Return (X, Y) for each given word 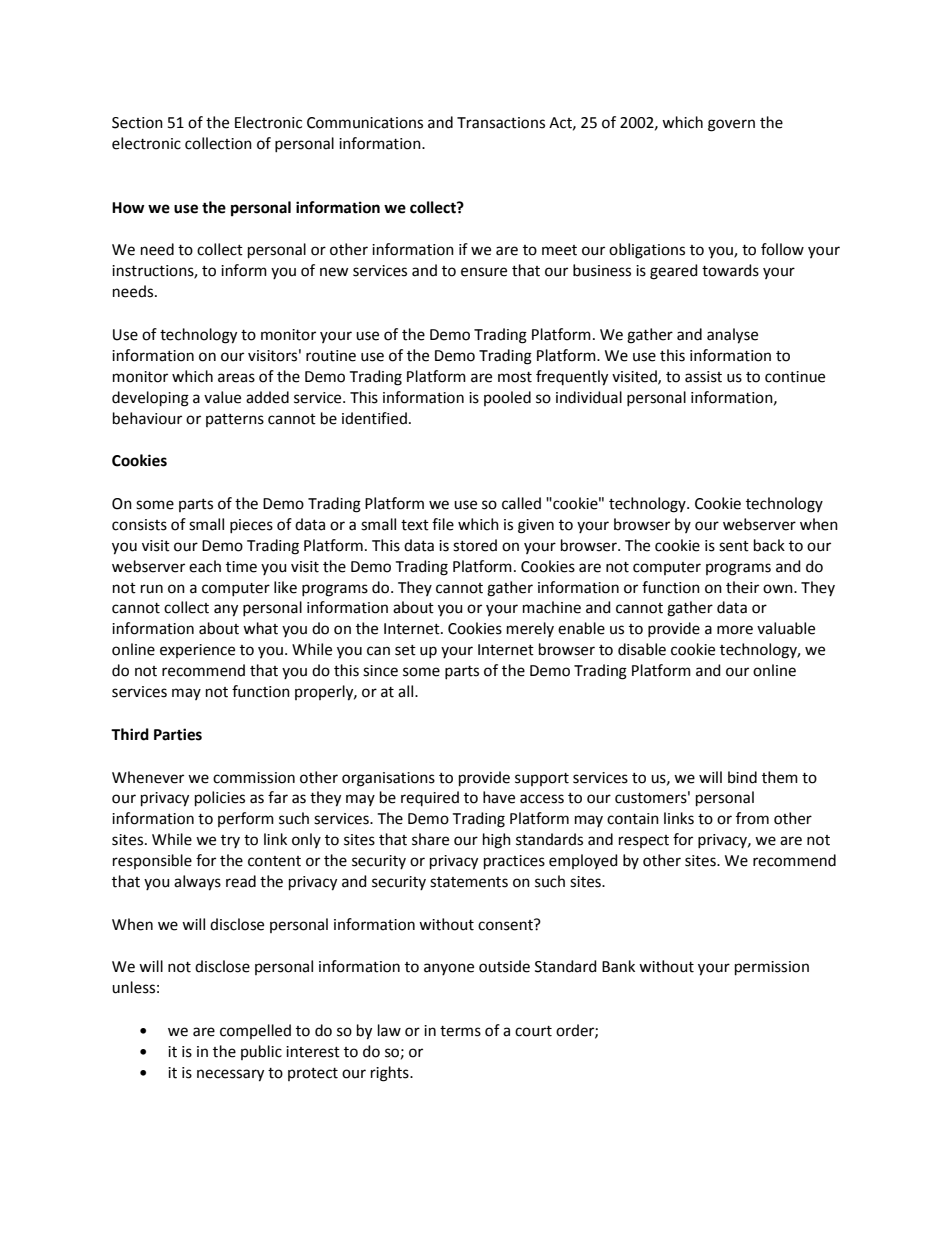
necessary (230, 1075)
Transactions (501, 123)
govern (731, 125)
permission (772, 968)
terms (460, 1031)
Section (137, 123)
